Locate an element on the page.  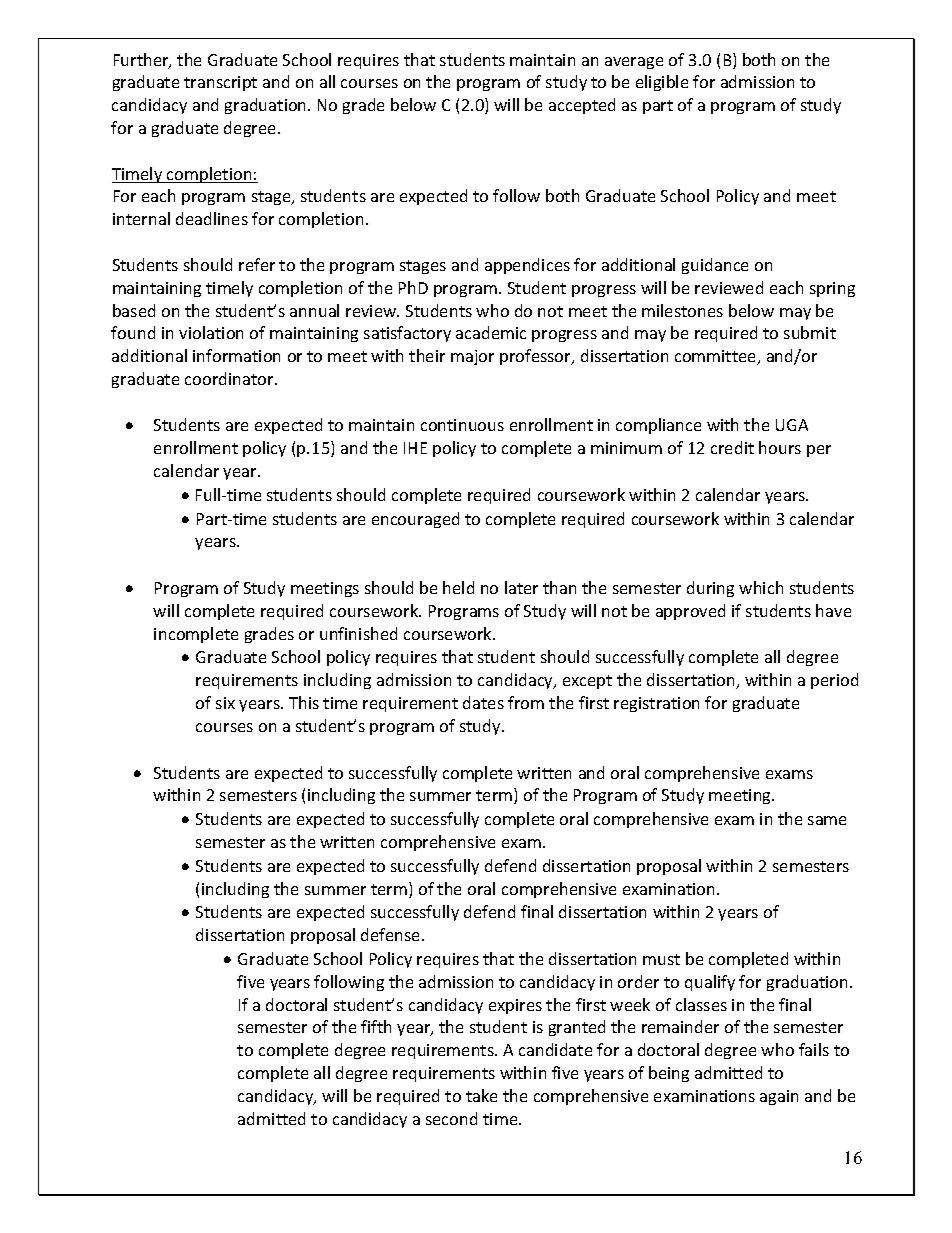
credit is located at coordinates (732, 447).
